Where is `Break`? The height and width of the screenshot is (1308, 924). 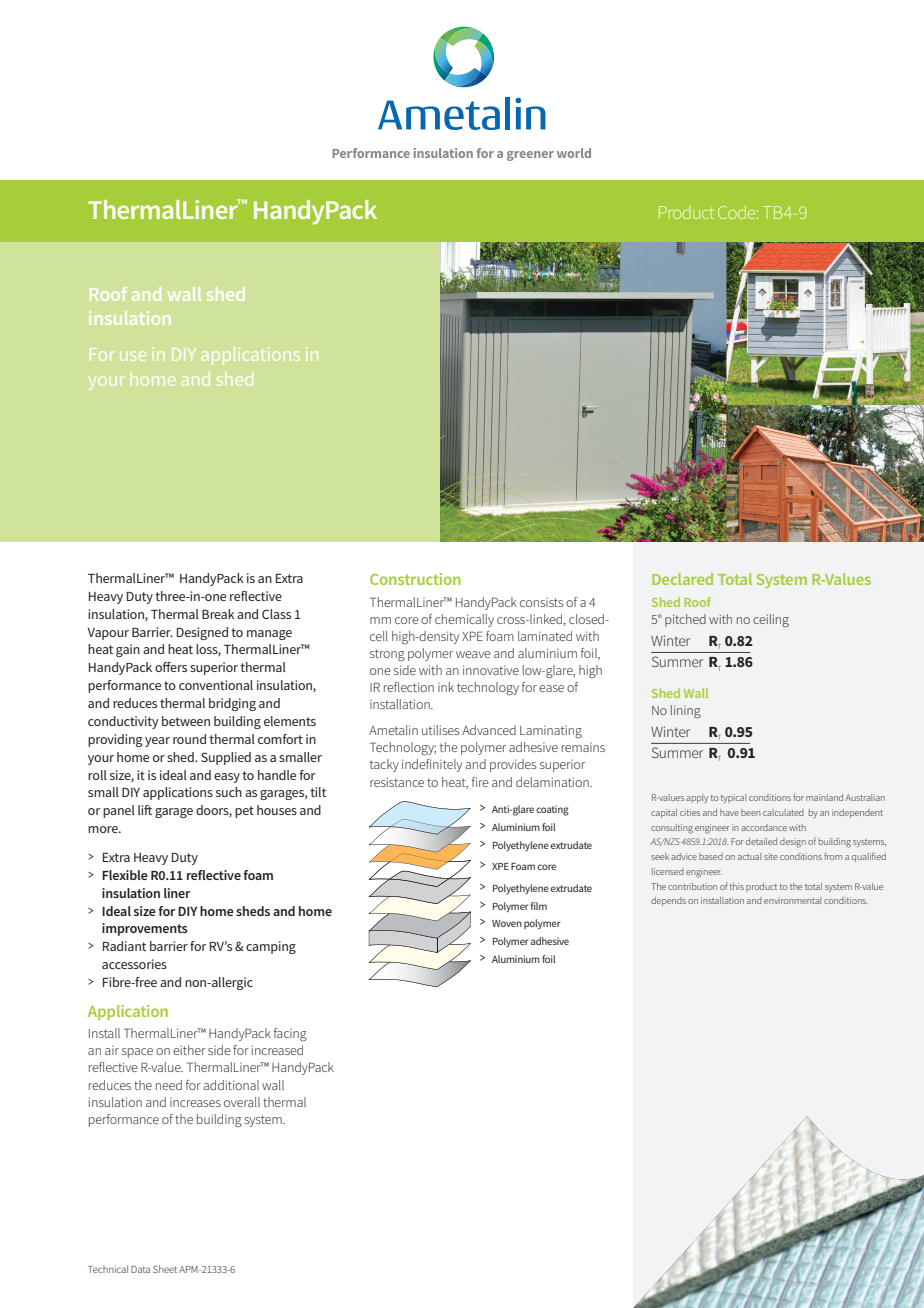 Break is located at coordinates (218, 614).
